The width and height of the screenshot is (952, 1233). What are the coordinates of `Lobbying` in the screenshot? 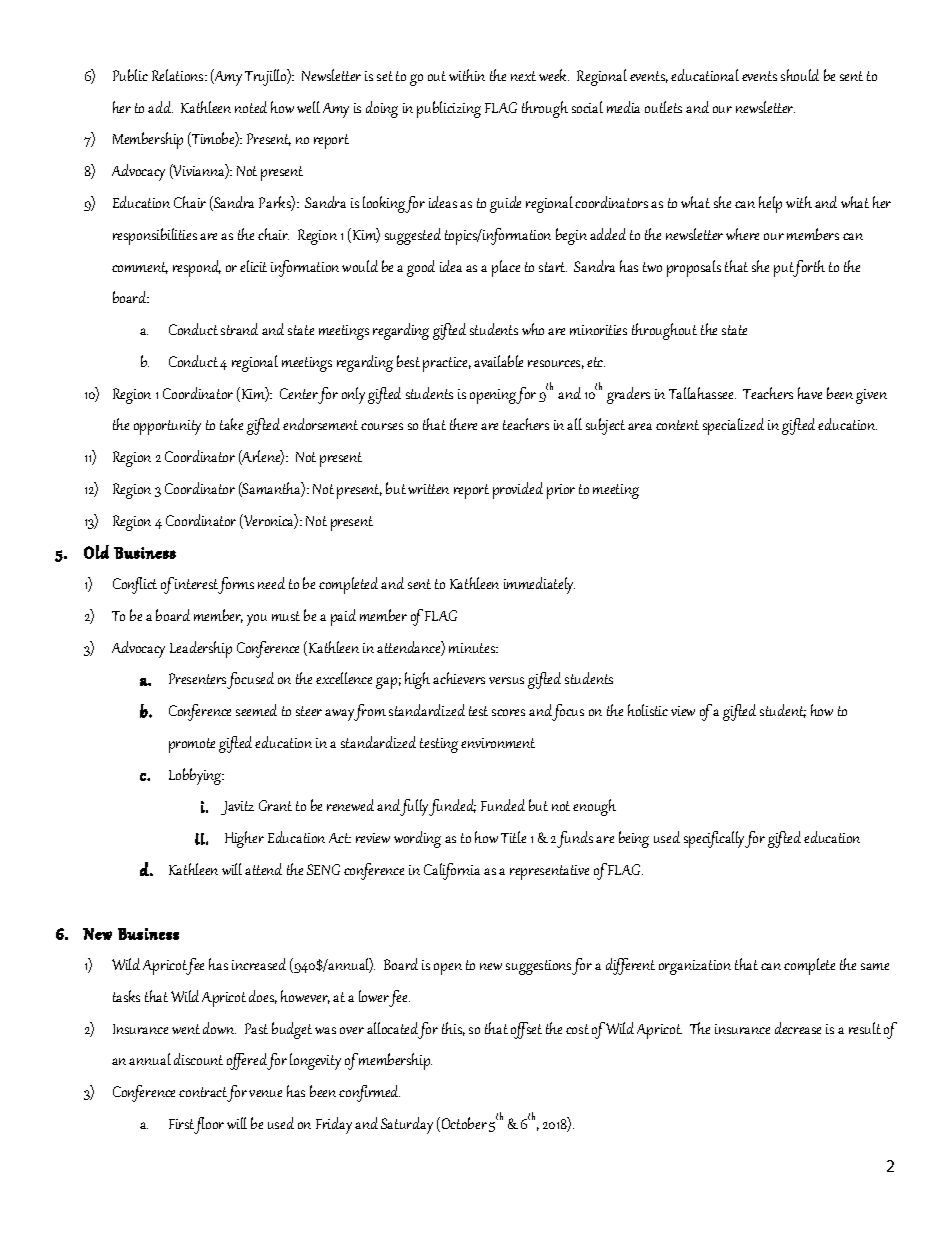 It's located at (196, 776).
